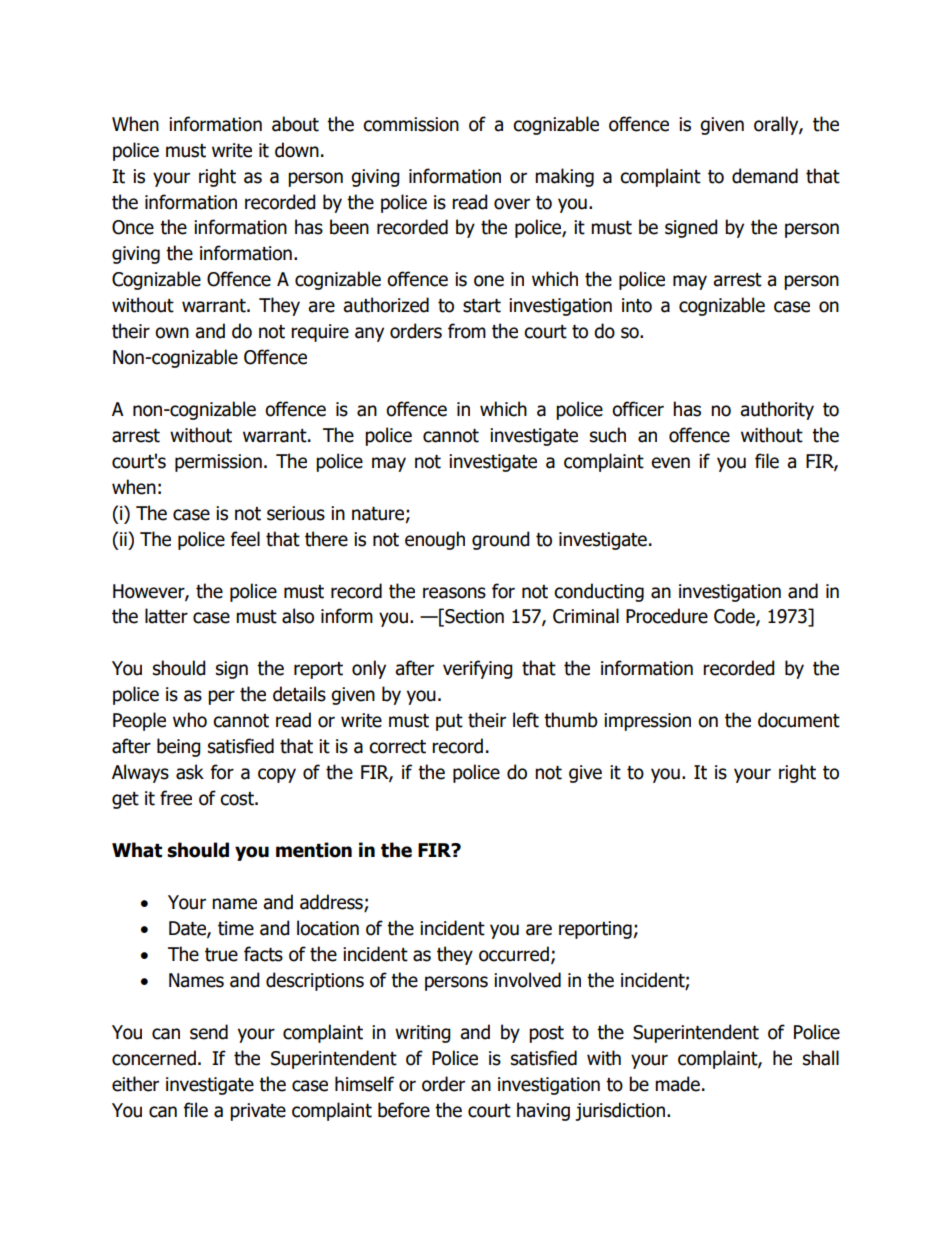 The height and width of the image is (1233, 952). What do you see at coordinates (667, 616) in the image?
I see `Procedure` at bounding box center [667, 616].
